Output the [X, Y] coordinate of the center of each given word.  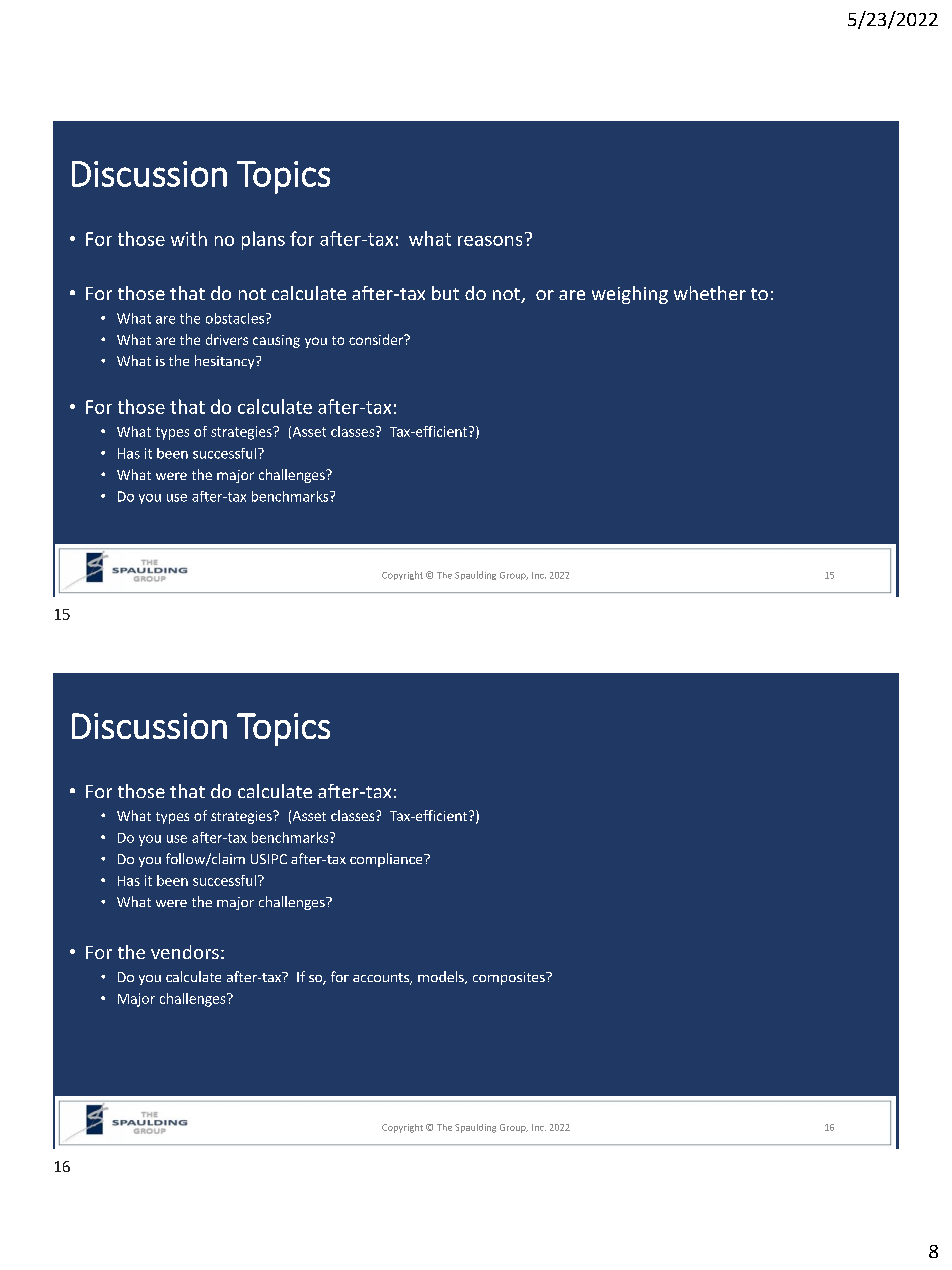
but [445, 293]
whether [710, 293]
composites [510, 978]
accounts [382, 979]
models [442, 977]
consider [377, 339]
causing [276, 341]
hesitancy [226, 362]
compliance [387, 860]
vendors [185, 952]
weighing [630, 295]
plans [263, 240]
